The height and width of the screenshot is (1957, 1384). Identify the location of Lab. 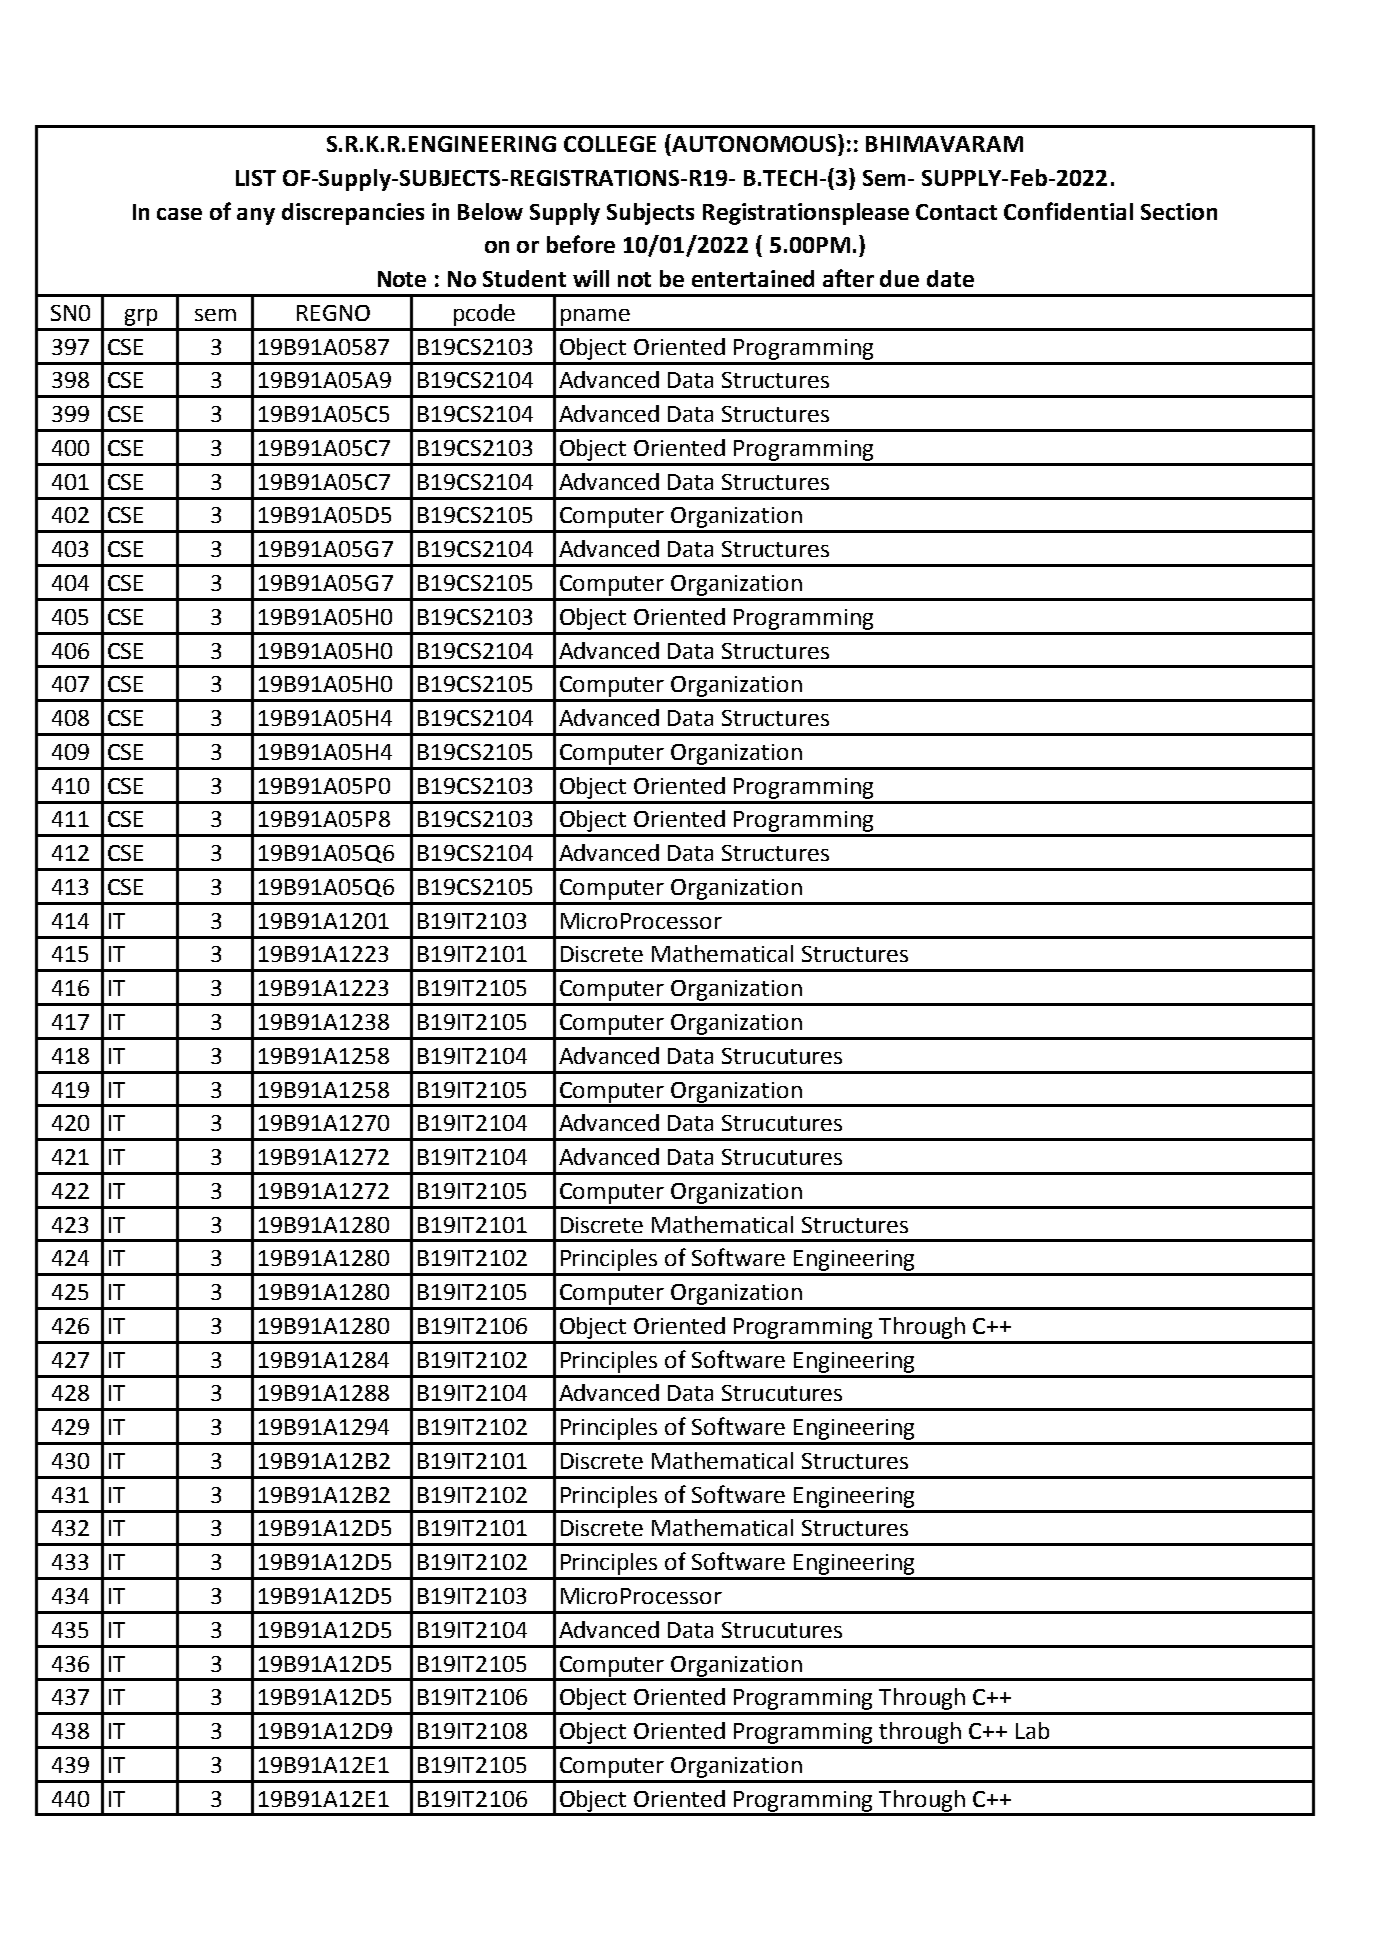
(1032, 1730).
